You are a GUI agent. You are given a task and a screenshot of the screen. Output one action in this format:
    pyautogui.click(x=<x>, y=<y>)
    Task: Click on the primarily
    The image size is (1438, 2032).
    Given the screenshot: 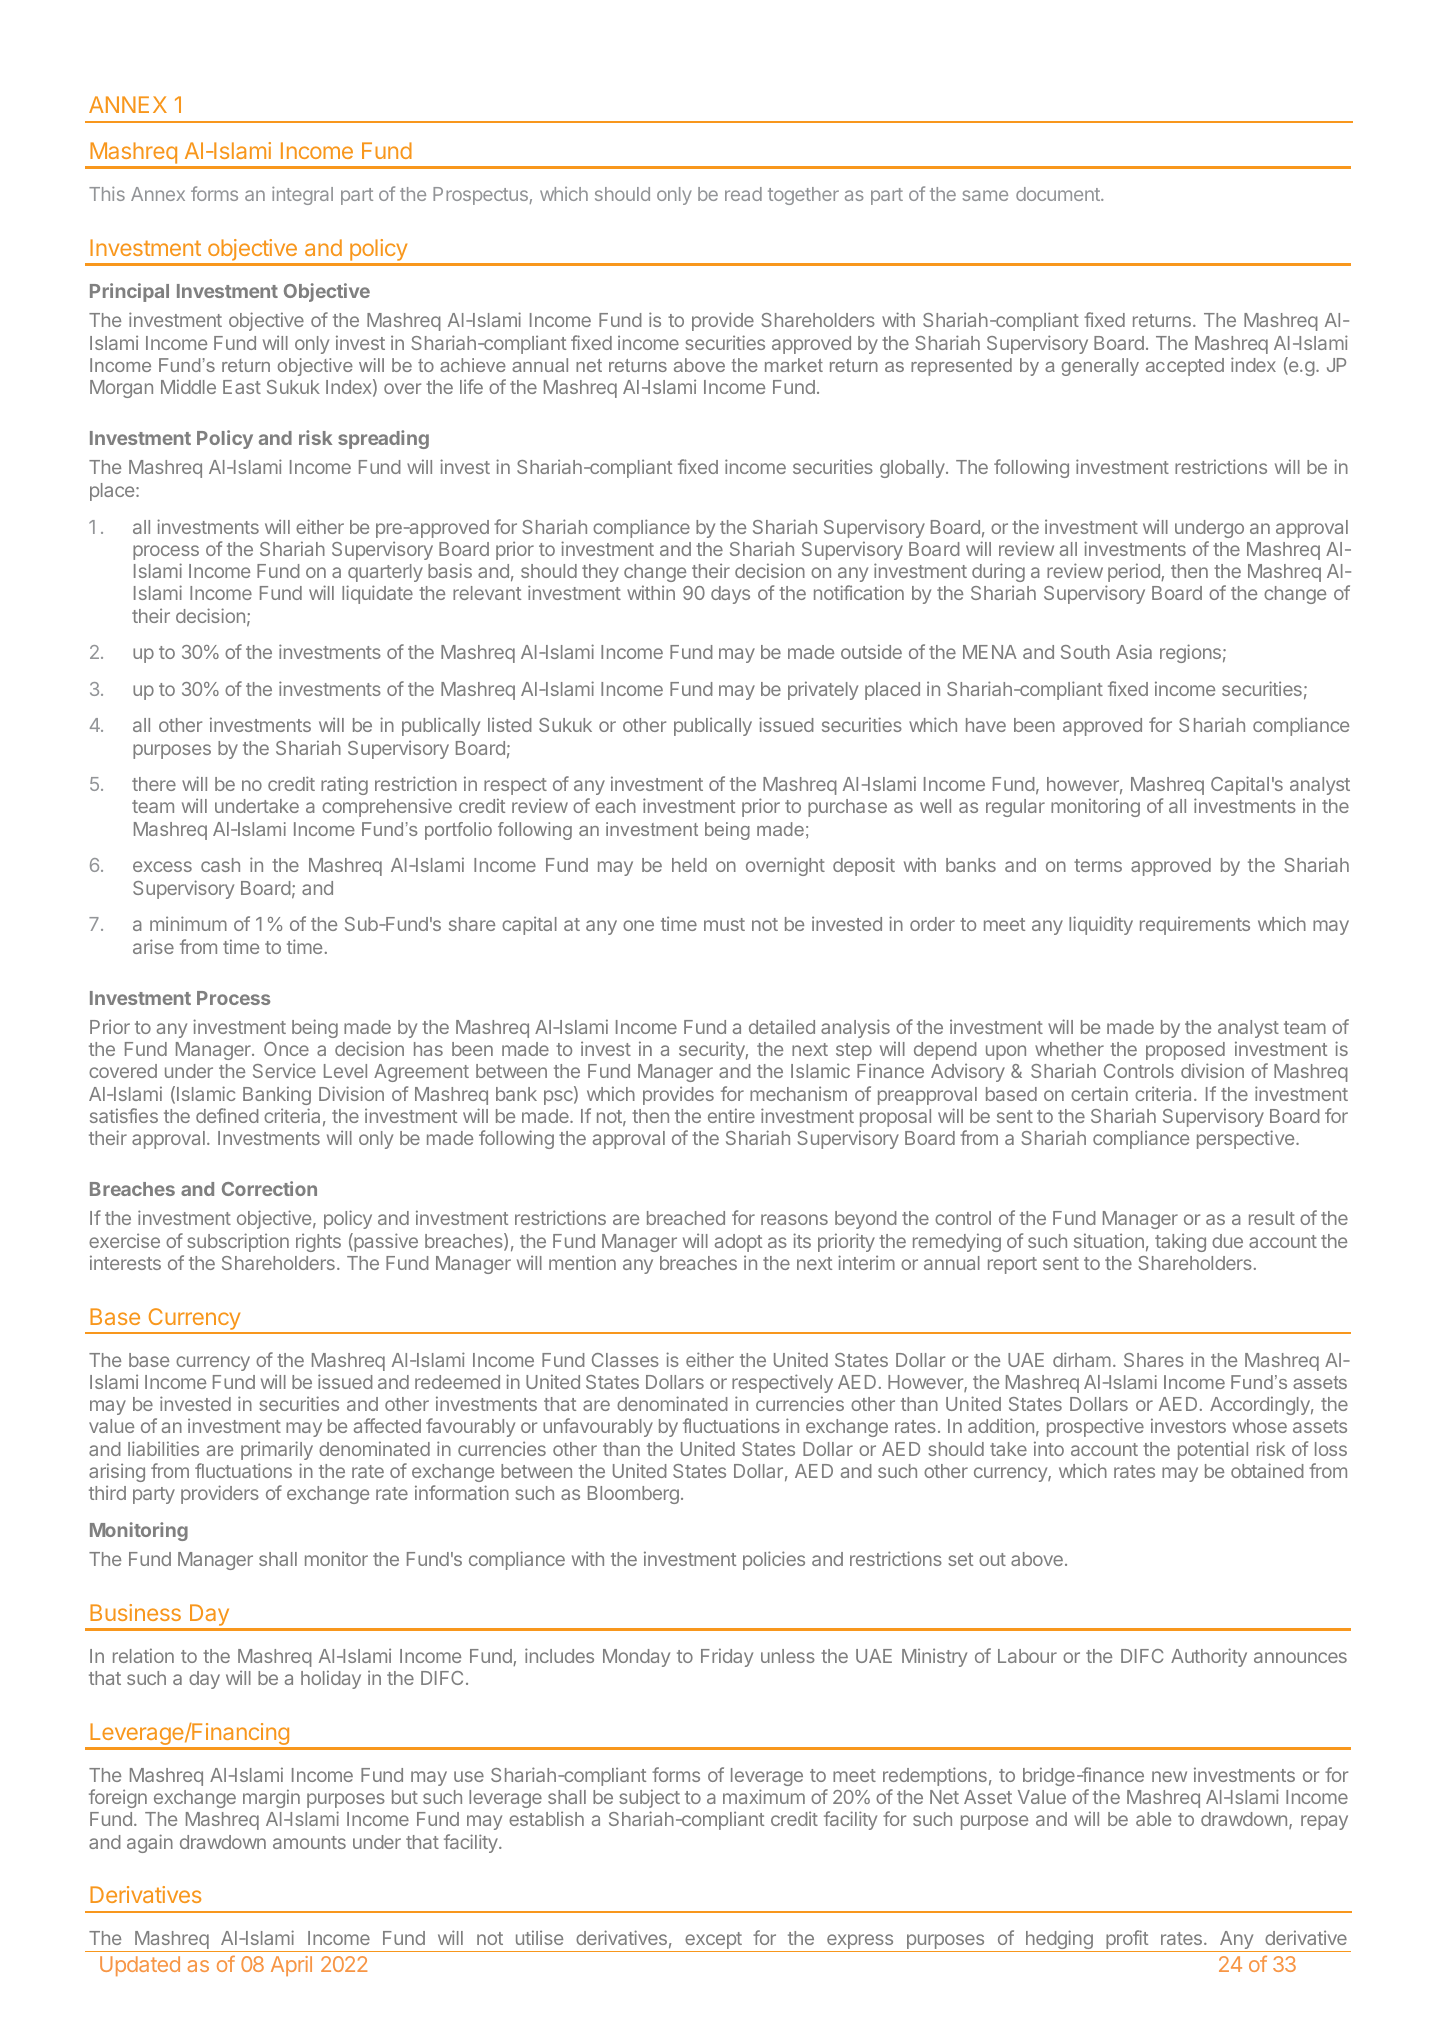 What is the action you would take?
    pyautogui.click(x=277, y=1450)
